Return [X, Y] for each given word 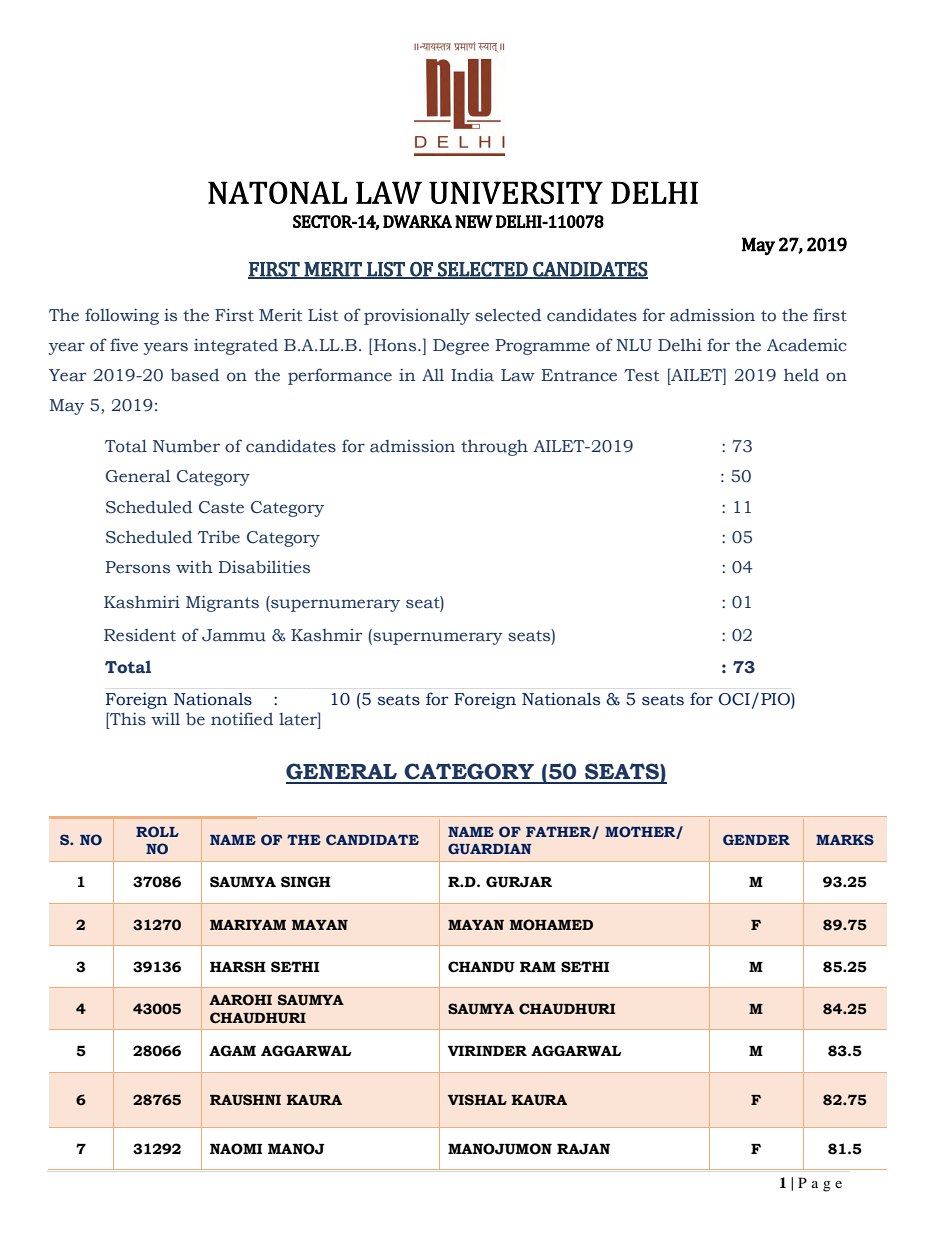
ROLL [157, 831]
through [494, 447]
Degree [461, 347]
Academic [807, 345]
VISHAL [477, 1100]
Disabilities [264, 567]
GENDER [756, 839]
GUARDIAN [490, 848]
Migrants [222, 603]
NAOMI [236, 1149]
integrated [236, 346]
